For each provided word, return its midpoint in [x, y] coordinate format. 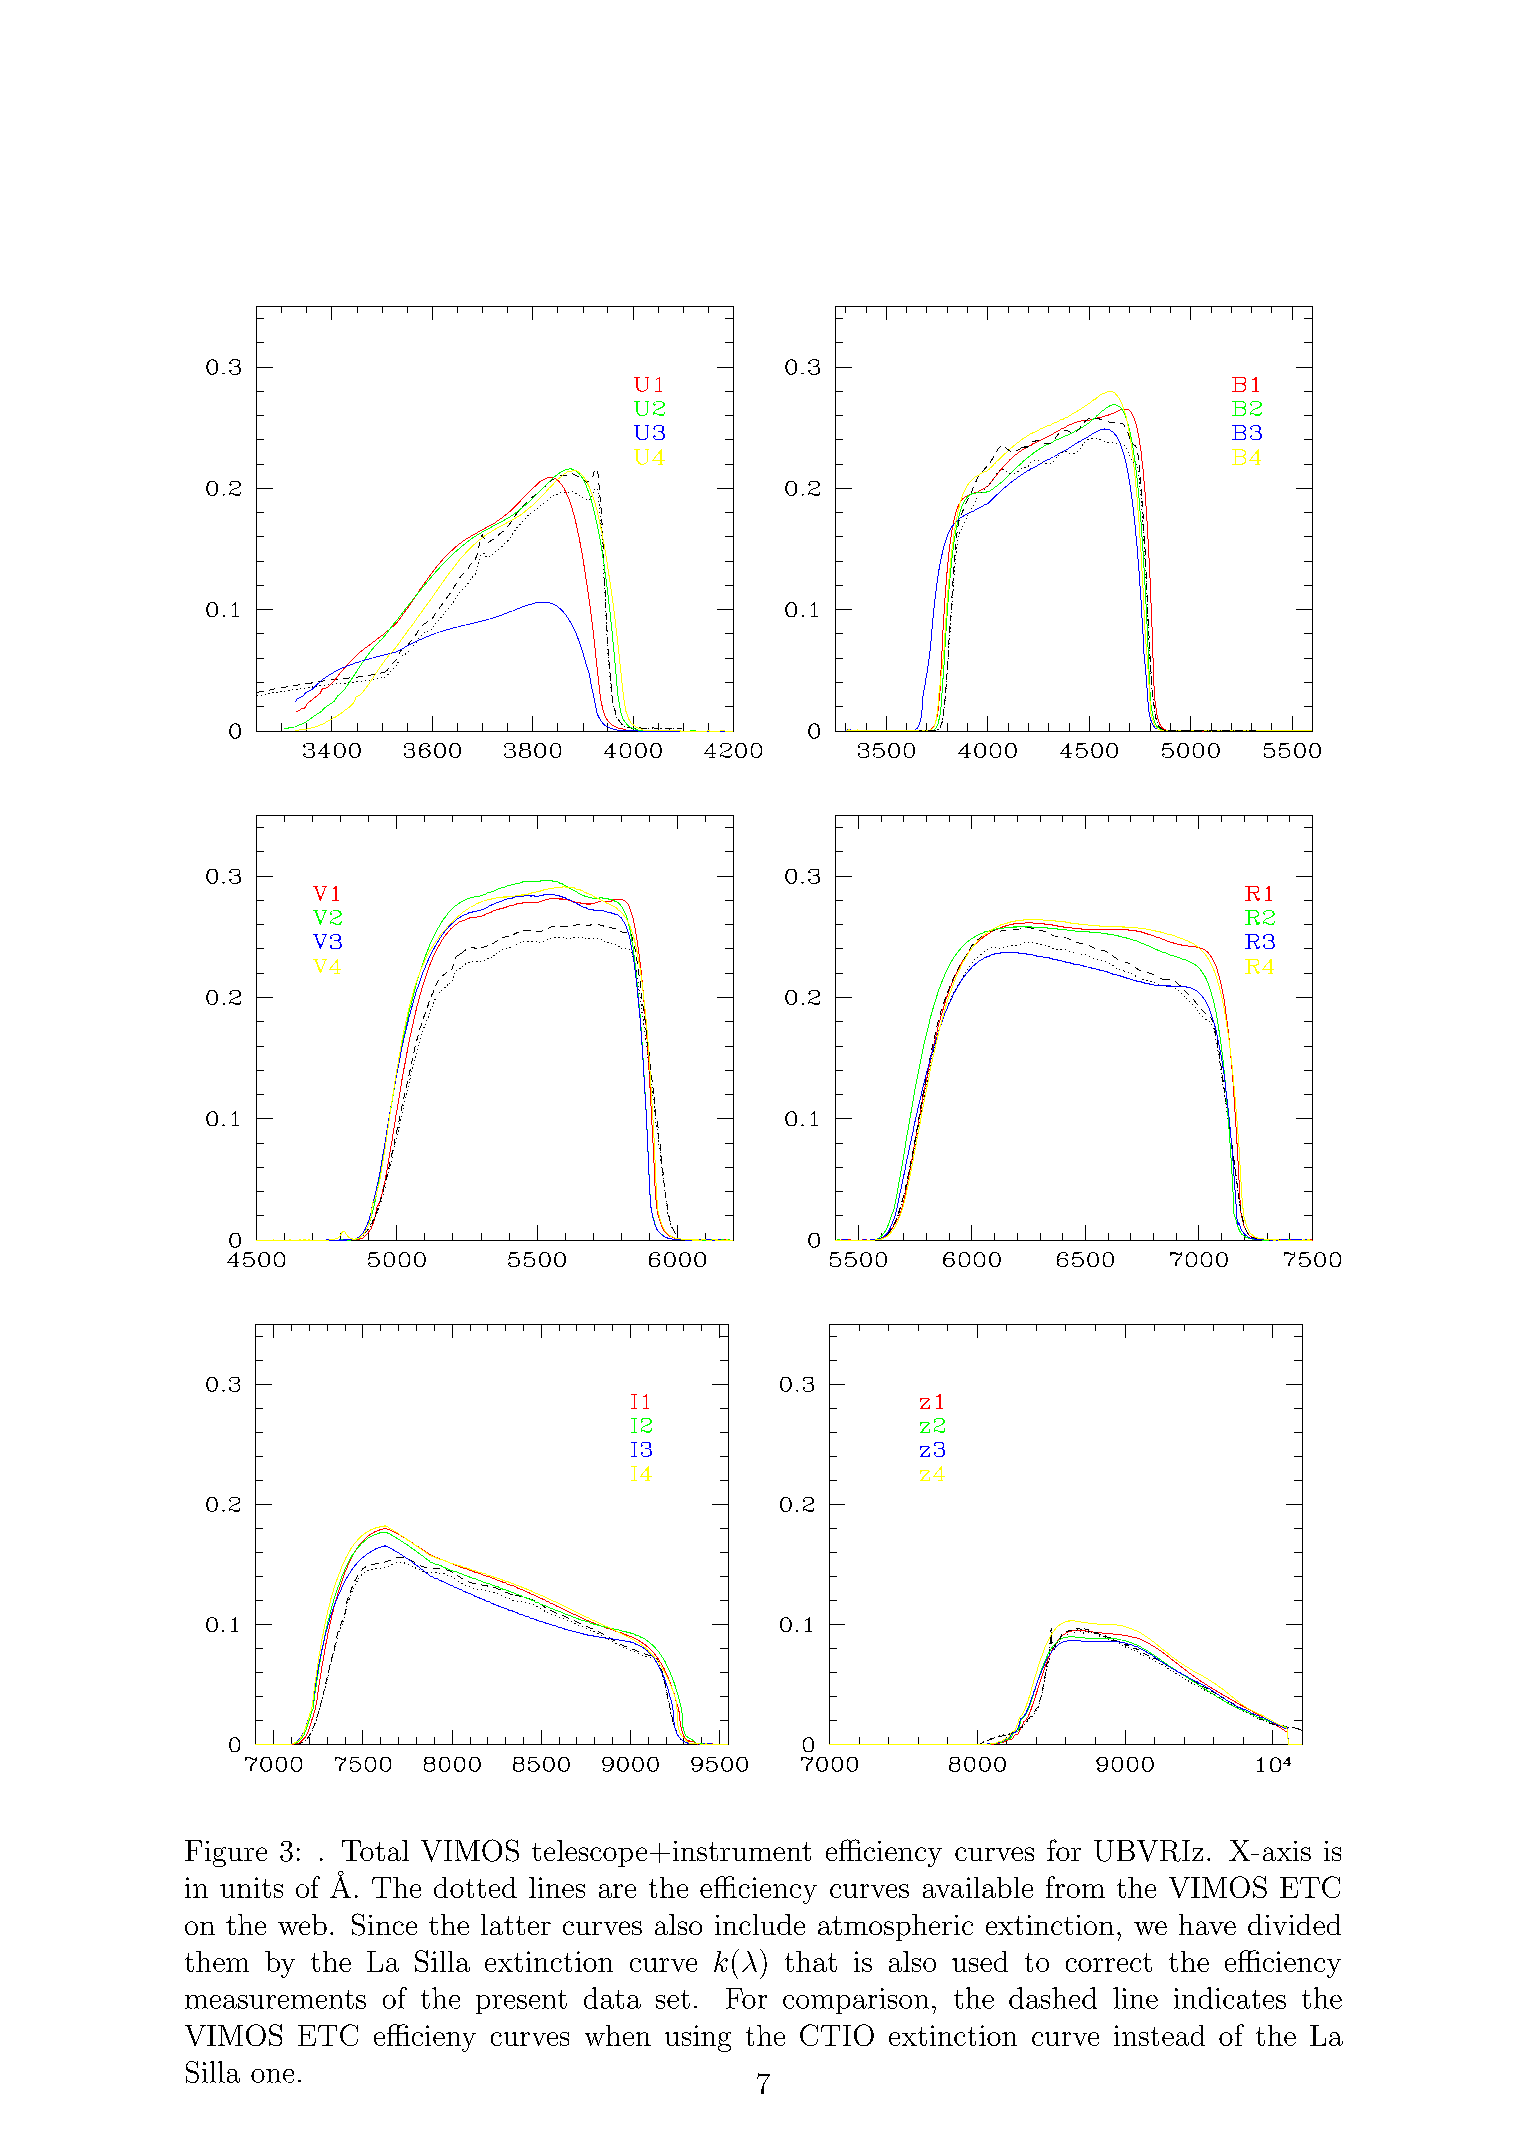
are [617, 1891]
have [1207, 1924]
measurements [275, 1999]
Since [384, 1924]
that [811, 1961]
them [217, 1961]
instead [1159, 2035]
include [760, 1924]
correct [1109, 1962]
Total [375, 1850]
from [1075, 1887]
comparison [856, 2001]
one [272, 2076]
